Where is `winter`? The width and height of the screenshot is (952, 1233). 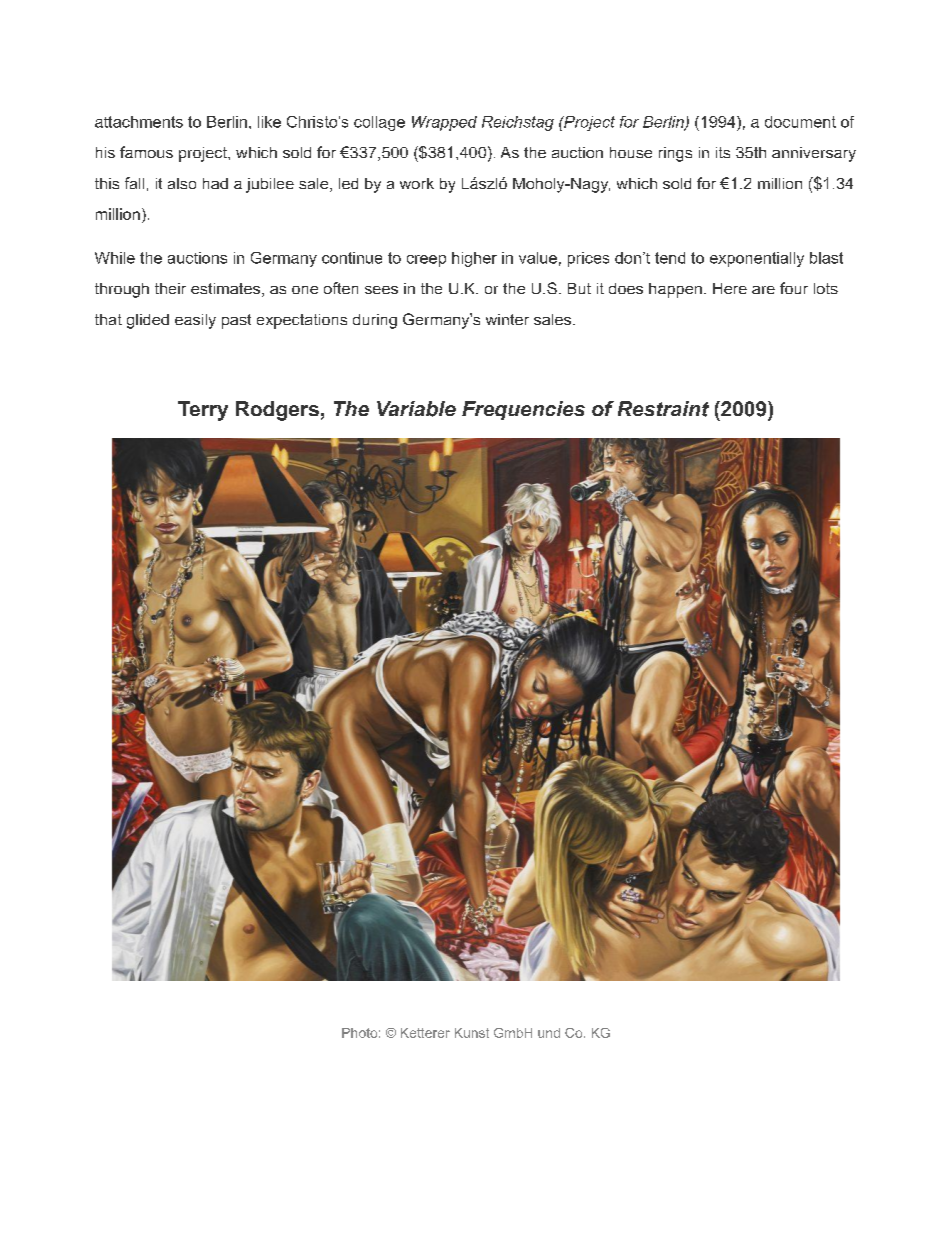
winter is located at coordinates (507, 319).
